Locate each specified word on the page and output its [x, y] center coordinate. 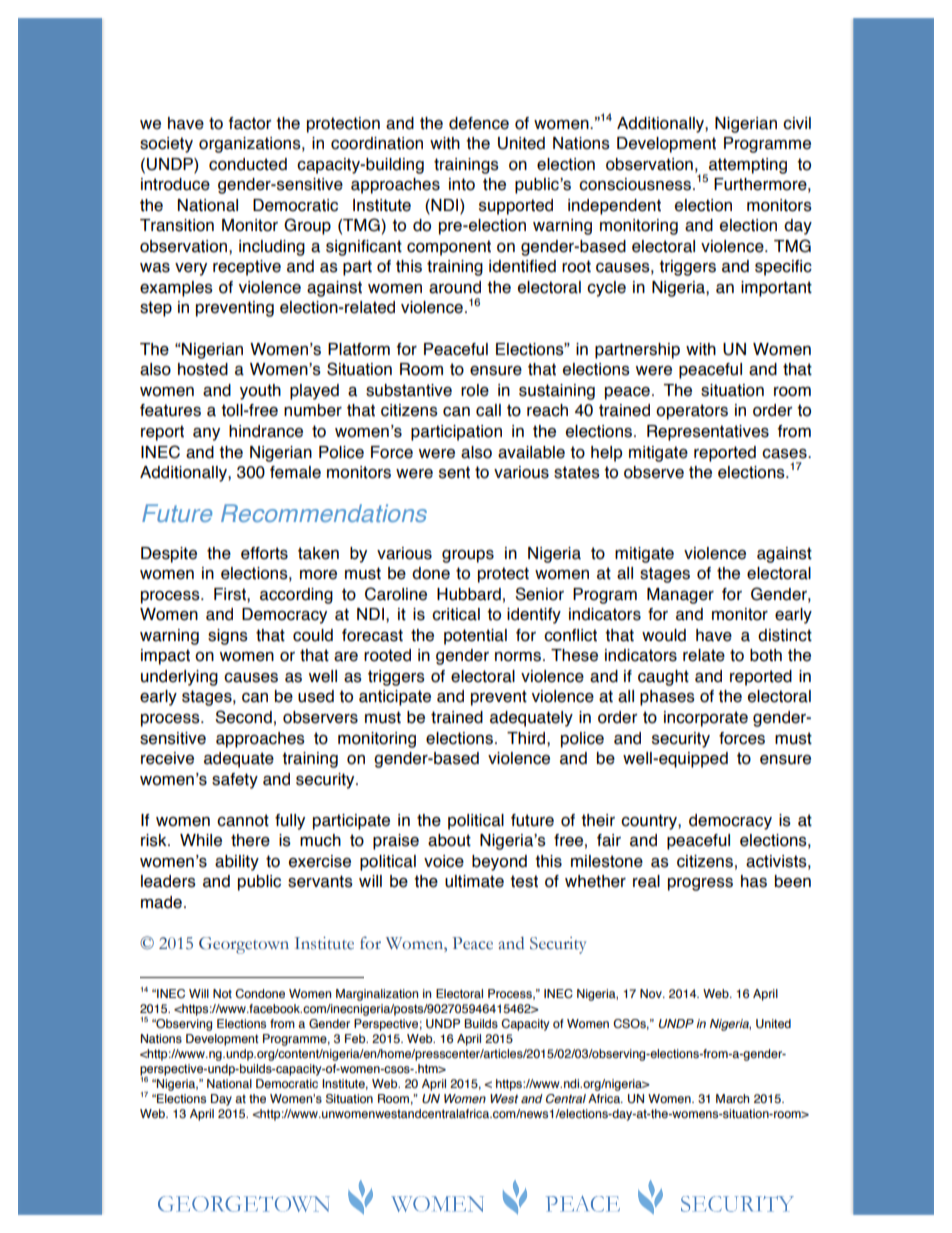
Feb [356, 1038]
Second [243, 717]
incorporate [706, 719]
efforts [264, 553]
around [455, 287]
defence [479, 123]
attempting [747, 167]
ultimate [474, 881]
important [776, 289]
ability [237, 863]
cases [785, 454]
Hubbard [469, 594]
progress [700, 884]
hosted [203, 369]
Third [527, 738]
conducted [248, 164]
